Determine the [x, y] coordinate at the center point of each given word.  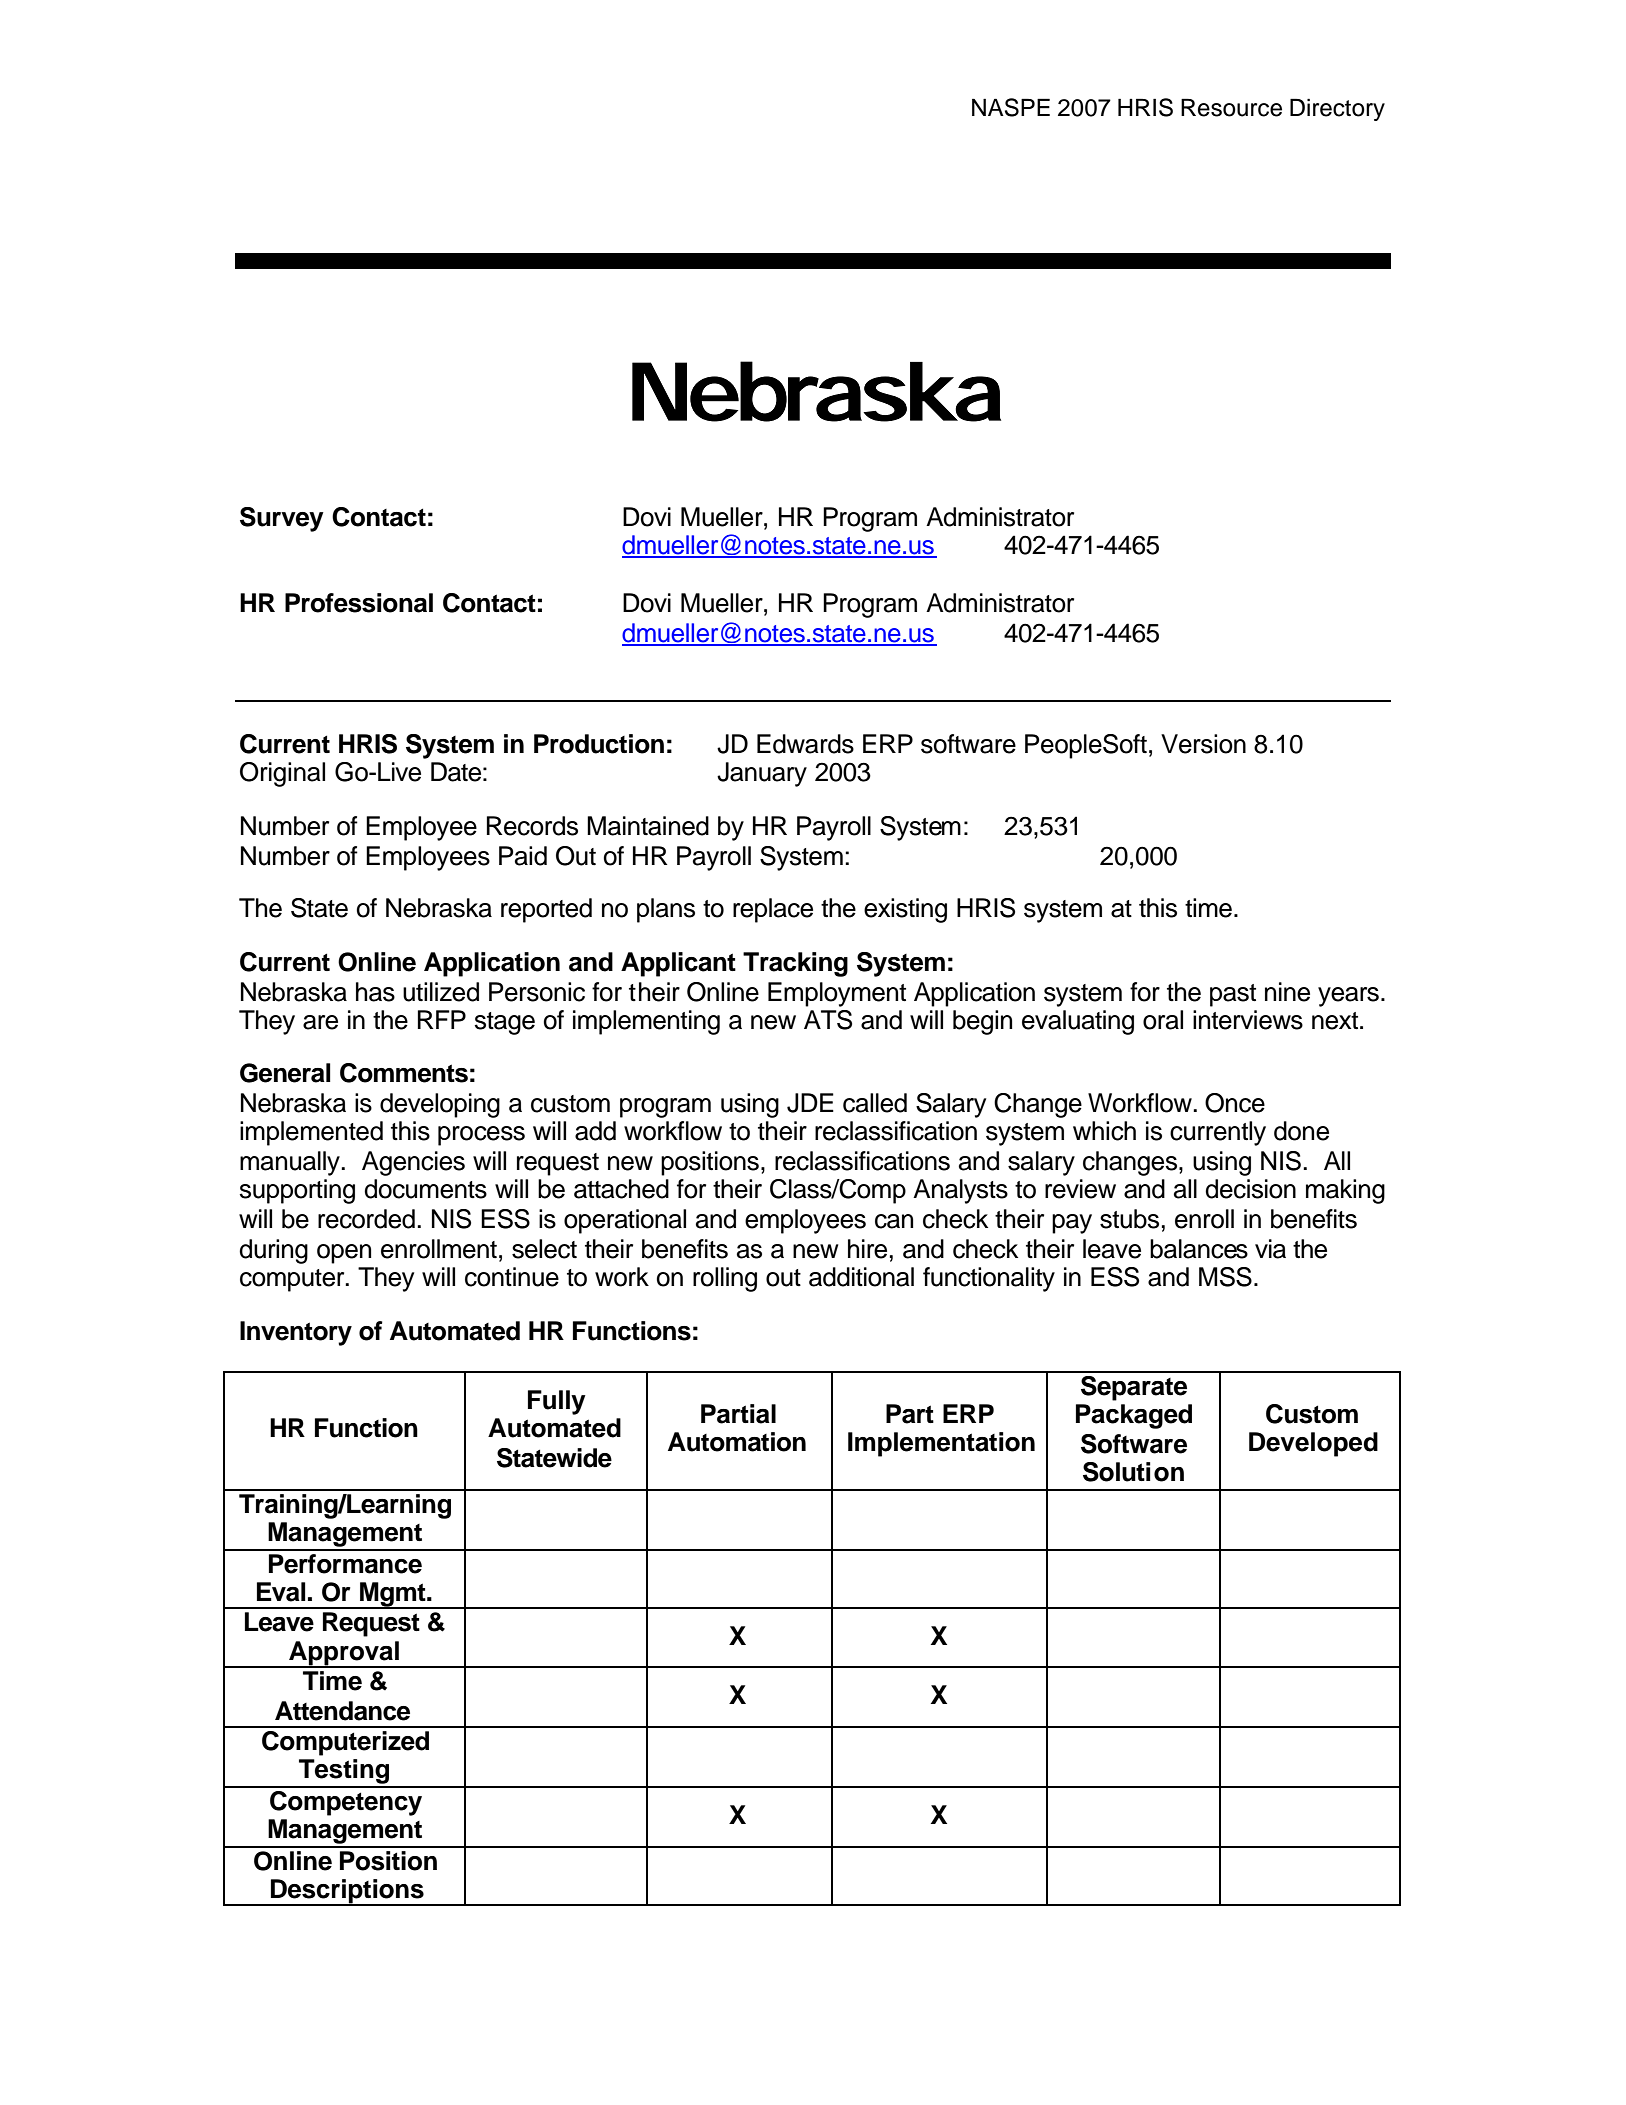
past [1233, 995]
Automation [737, 1442]
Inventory [296, 1333]
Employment [837, 994]
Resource [1231, 107]
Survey [282, 519]
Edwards [805, 744]
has [375, 992]
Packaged [1134, 1416]
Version [1203, 744]
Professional [359, 603]
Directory [1337, 109]
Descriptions [347, 1892]
